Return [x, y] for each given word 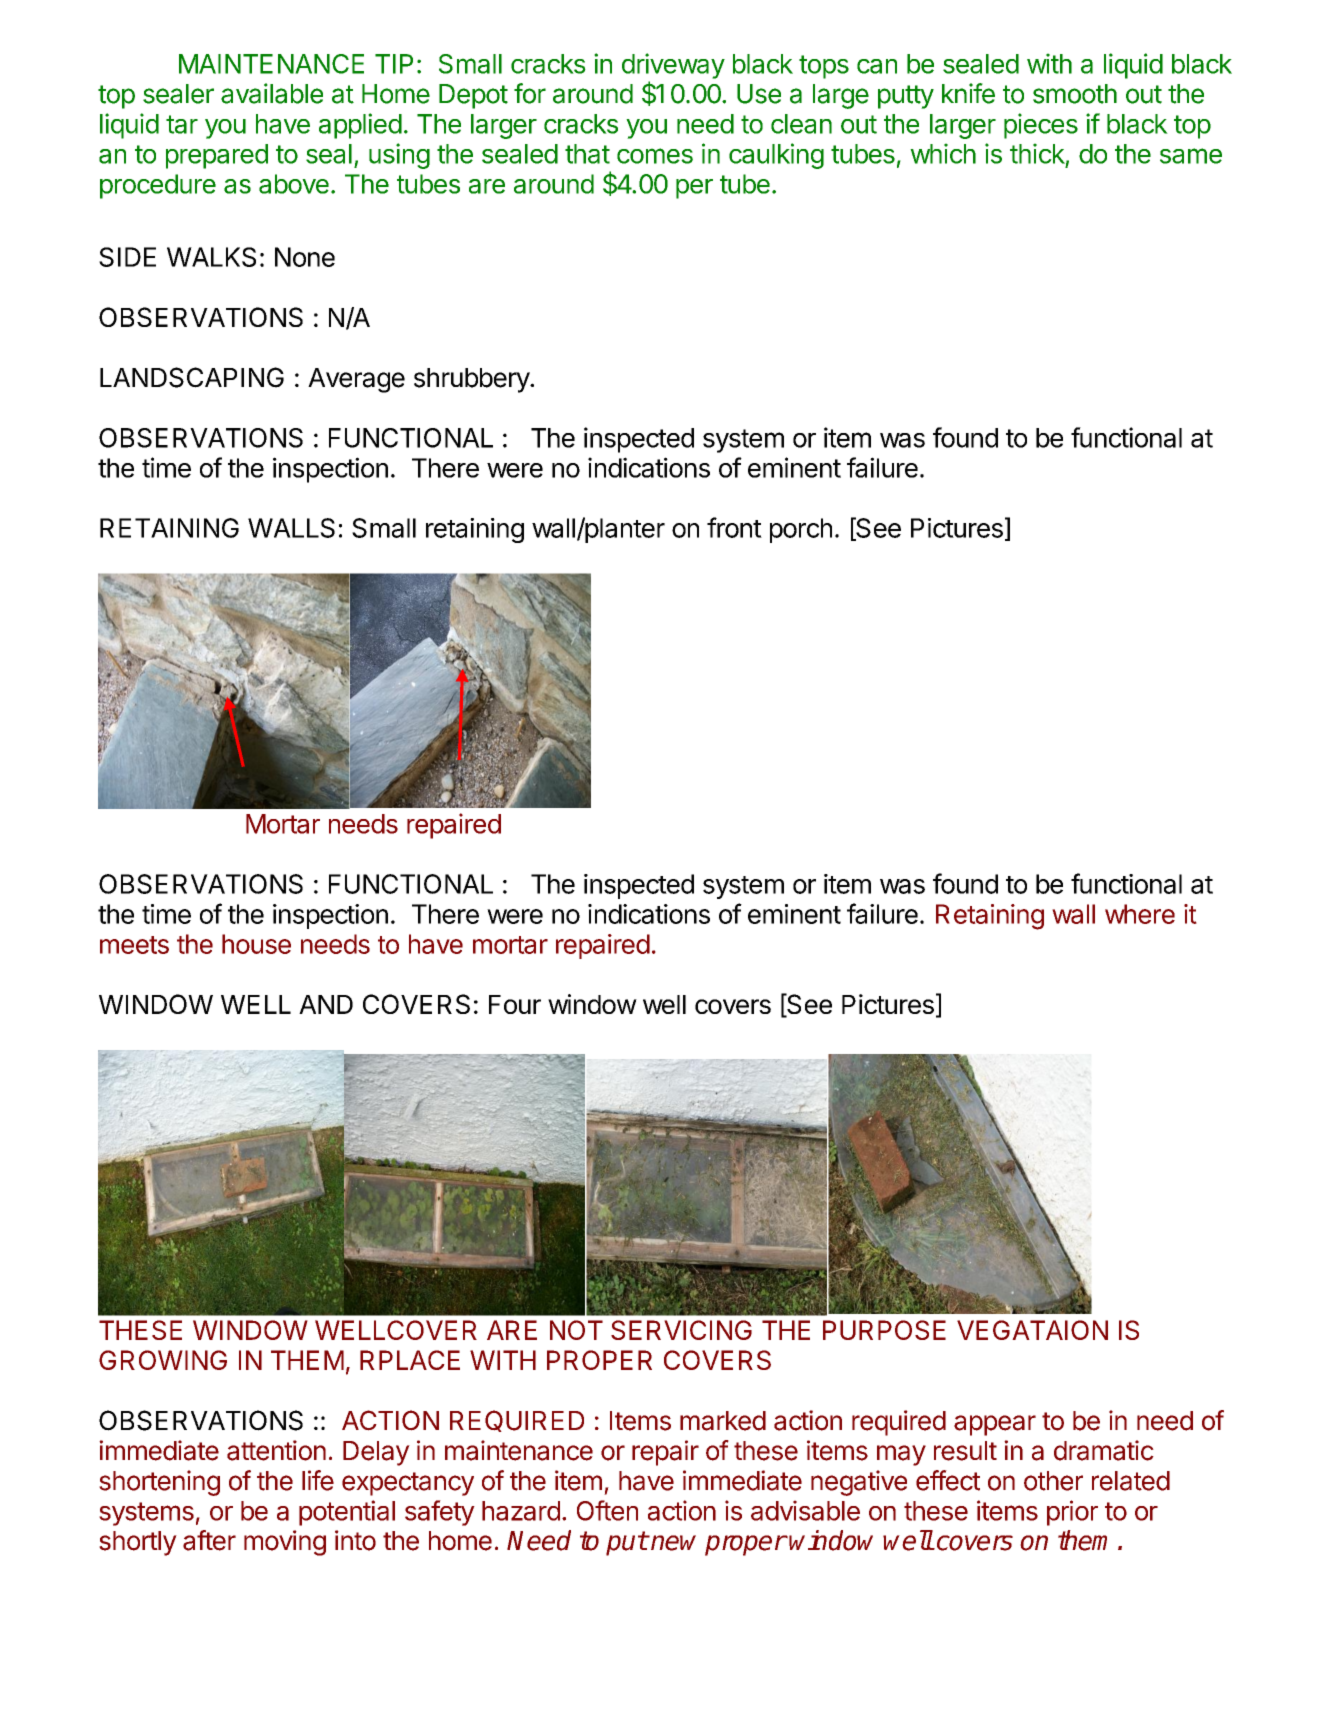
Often [607, 1510]
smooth [1075, 94]
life [318, 1480]
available [272, 93]
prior [1072, 1513]
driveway [673, 66]
